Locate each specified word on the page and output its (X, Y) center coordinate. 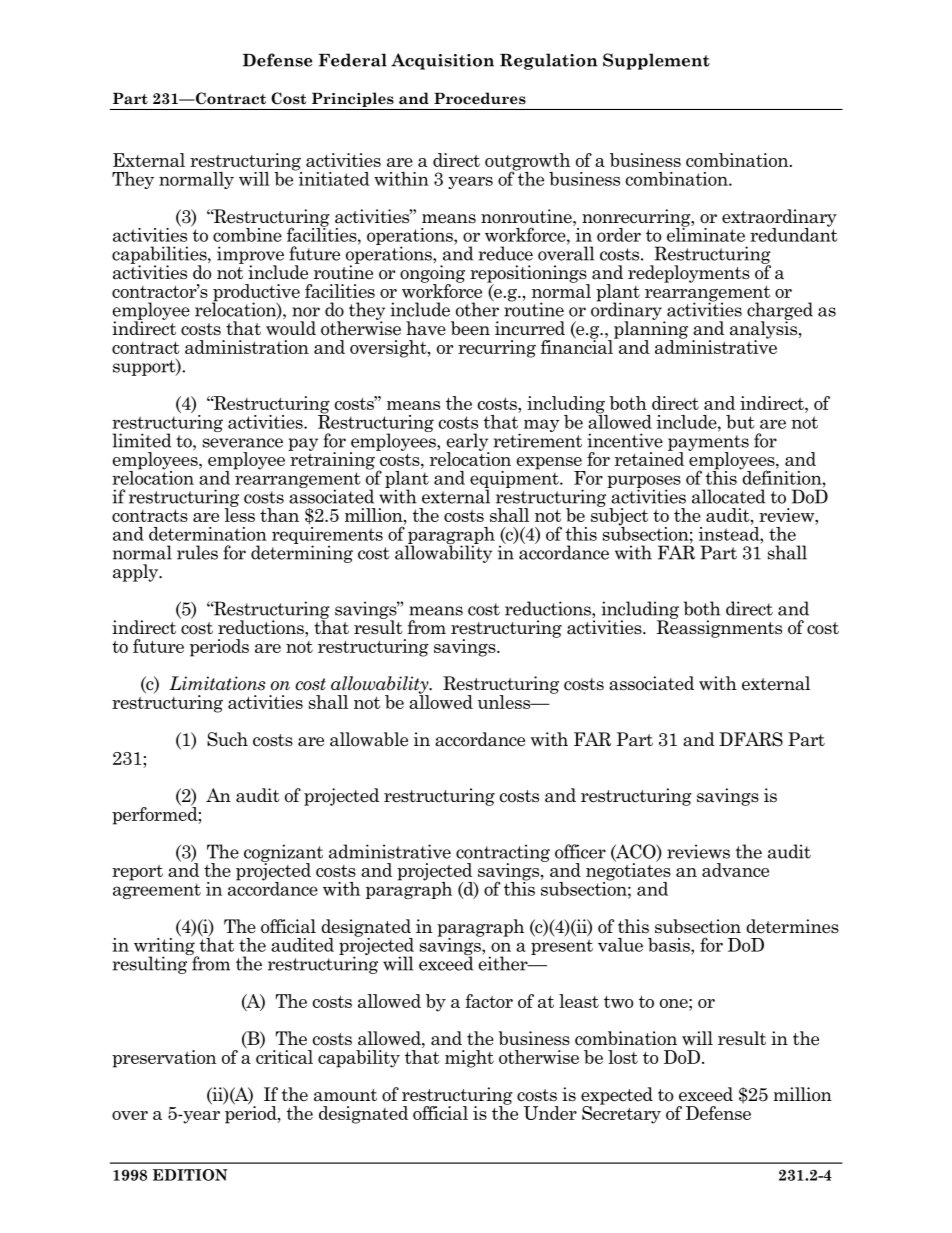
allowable (369, 739)
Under (550, 1113)
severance (243, 443)
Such (227, 739)
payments (708, 444)
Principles (353, 99)
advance (735, 870)
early (467, 443)
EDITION (190, 1175)
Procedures (480, 98)
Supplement (656, 61)
